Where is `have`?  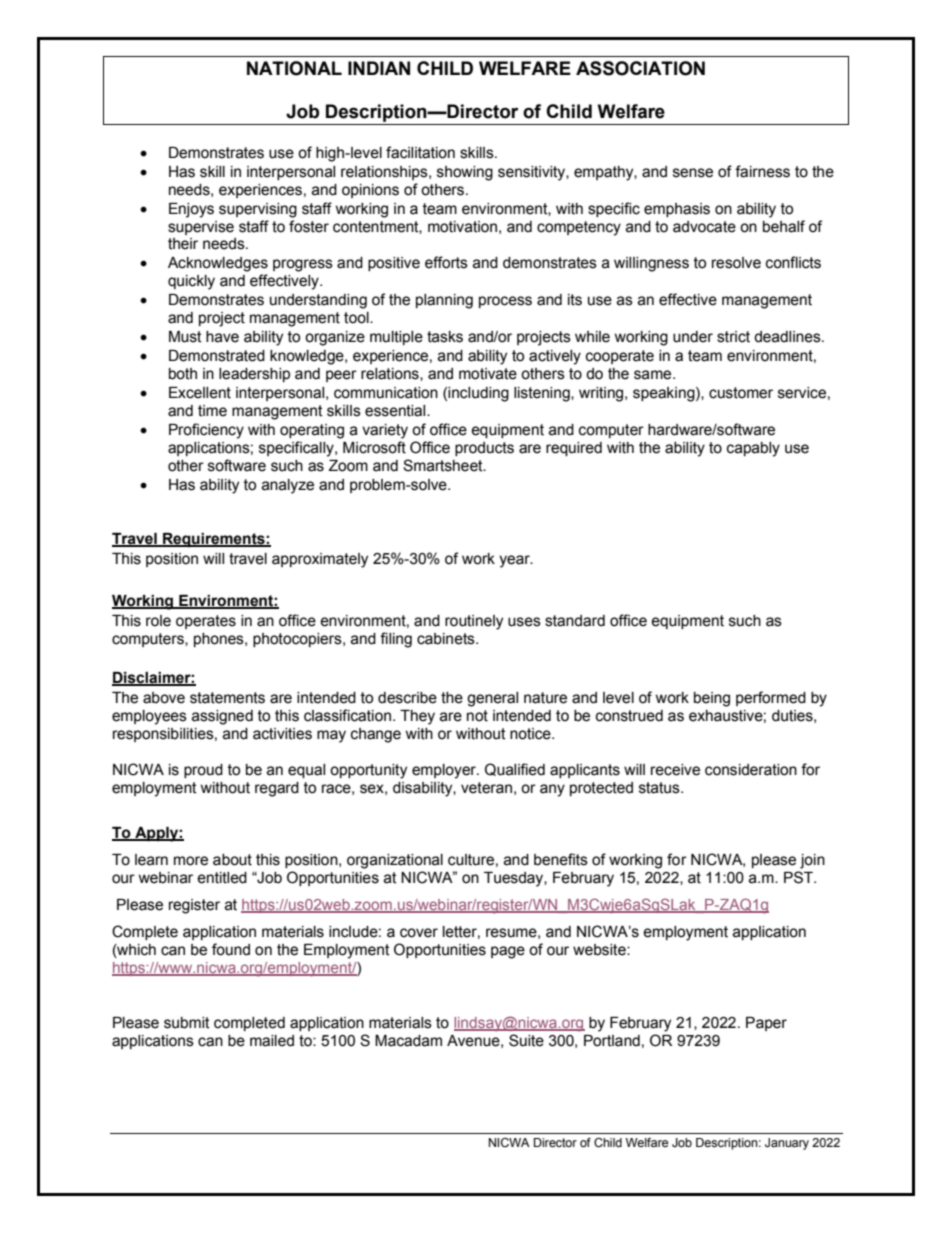 have is located at coordinates (222, 337).
